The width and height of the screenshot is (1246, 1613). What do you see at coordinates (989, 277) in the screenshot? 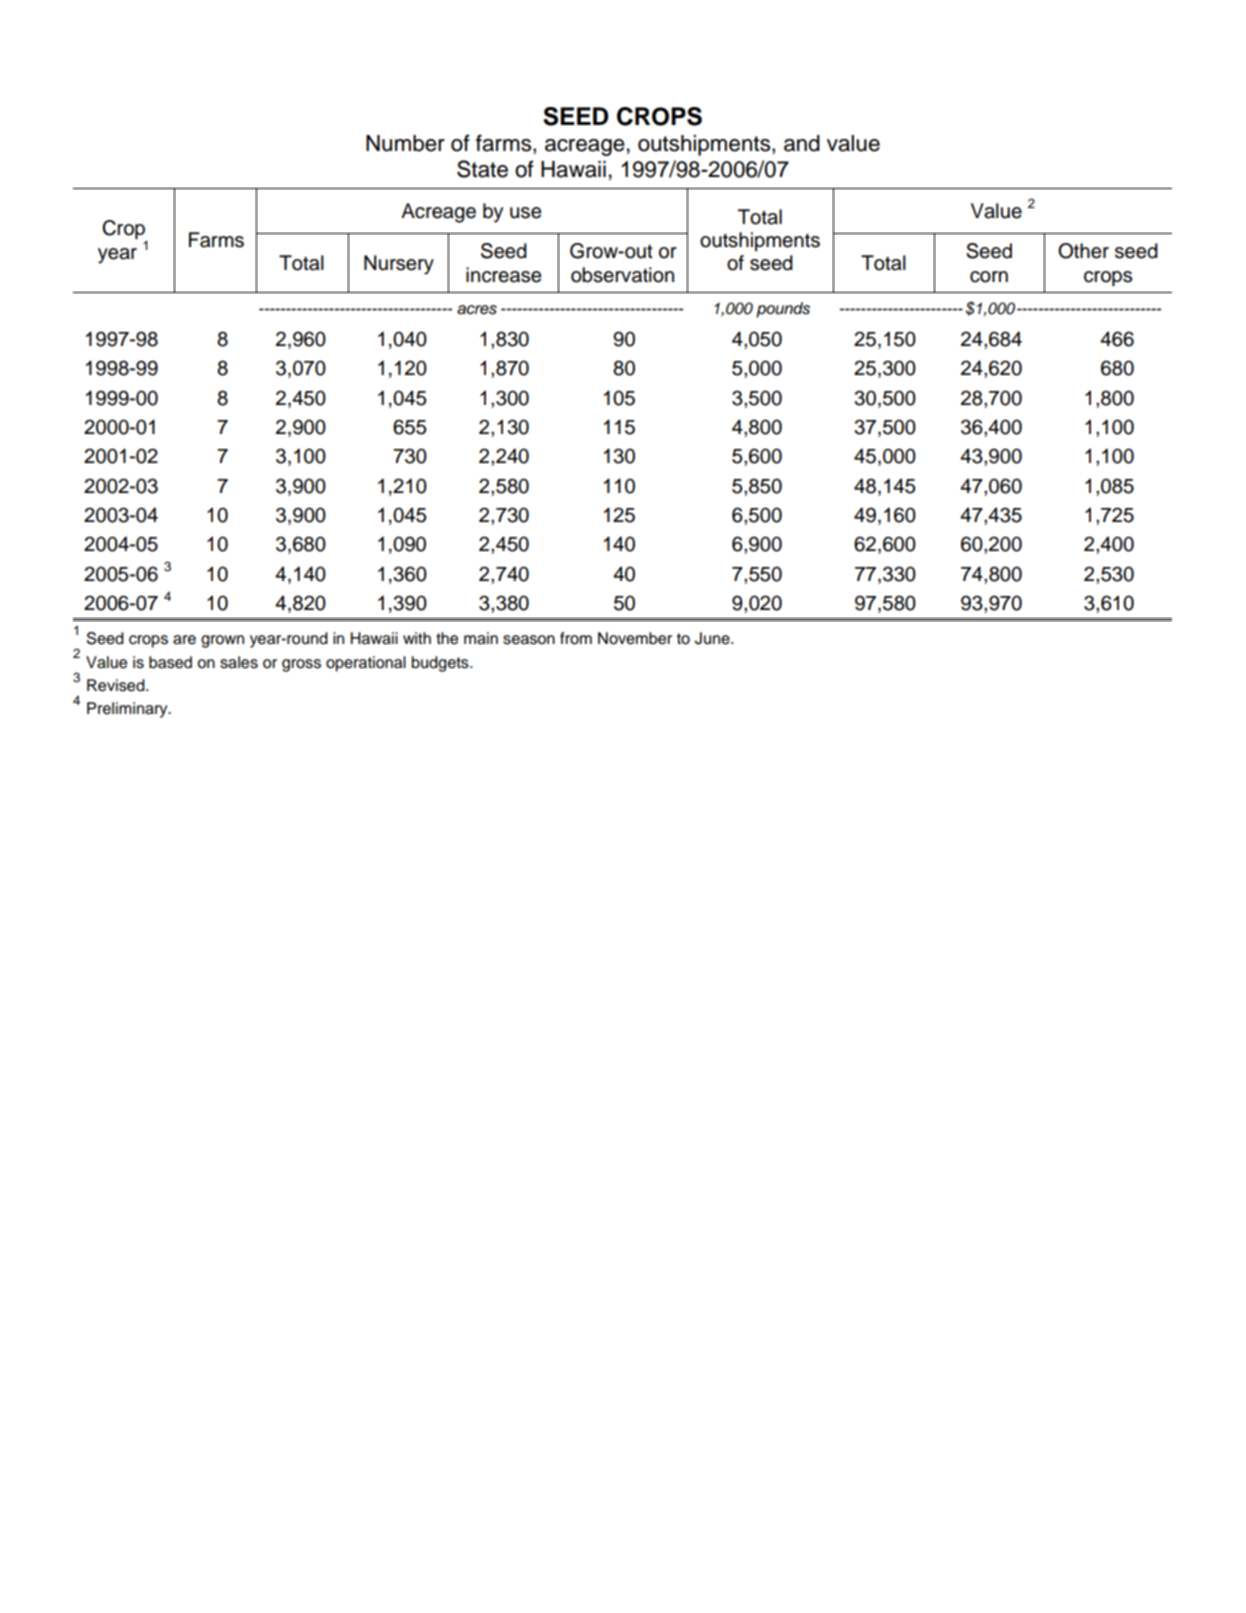
I see `corn` at bounding box center [989, 277].
